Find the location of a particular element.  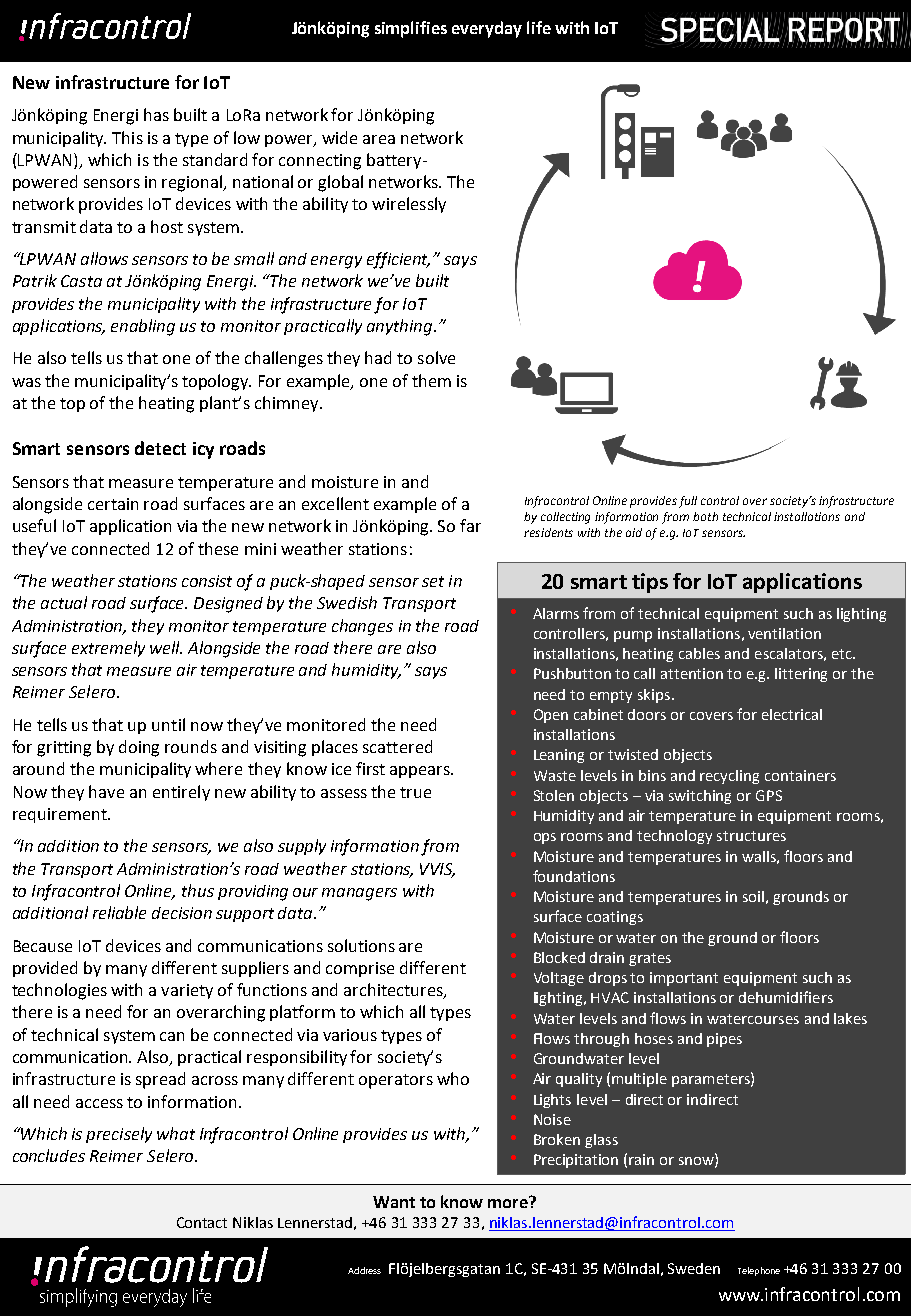

solutions is located at coordinates (361, 945).
